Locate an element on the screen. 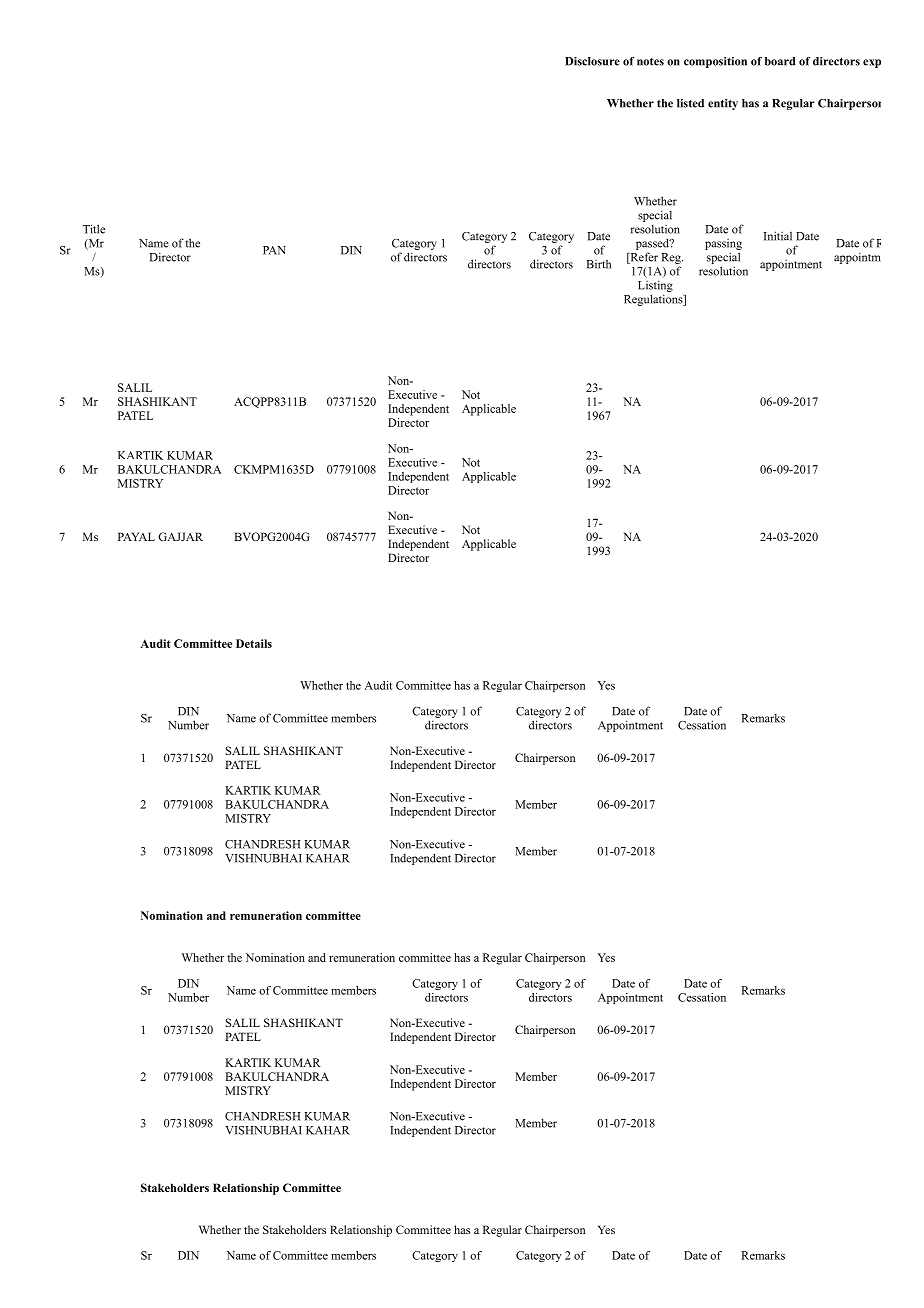 This screenshot has height=1308, width=924. Regulations is located at coordinates (654, 300).
